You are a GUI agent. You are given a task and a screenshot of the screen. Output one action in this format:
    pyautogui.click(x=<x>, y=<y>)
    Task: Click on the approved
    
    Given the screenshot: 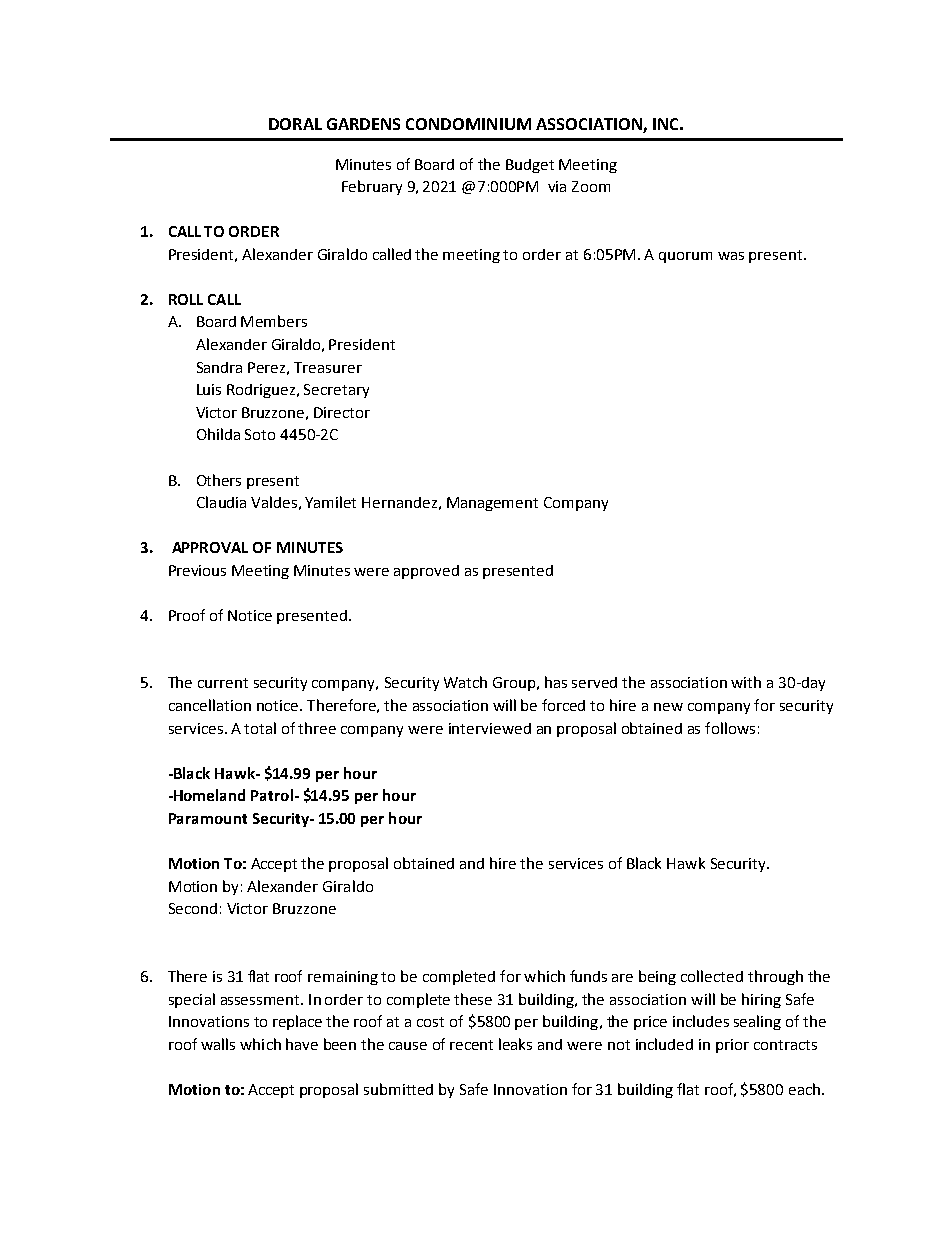 What is the action you would take?
    pyautogui.click(x=426, y=572)
